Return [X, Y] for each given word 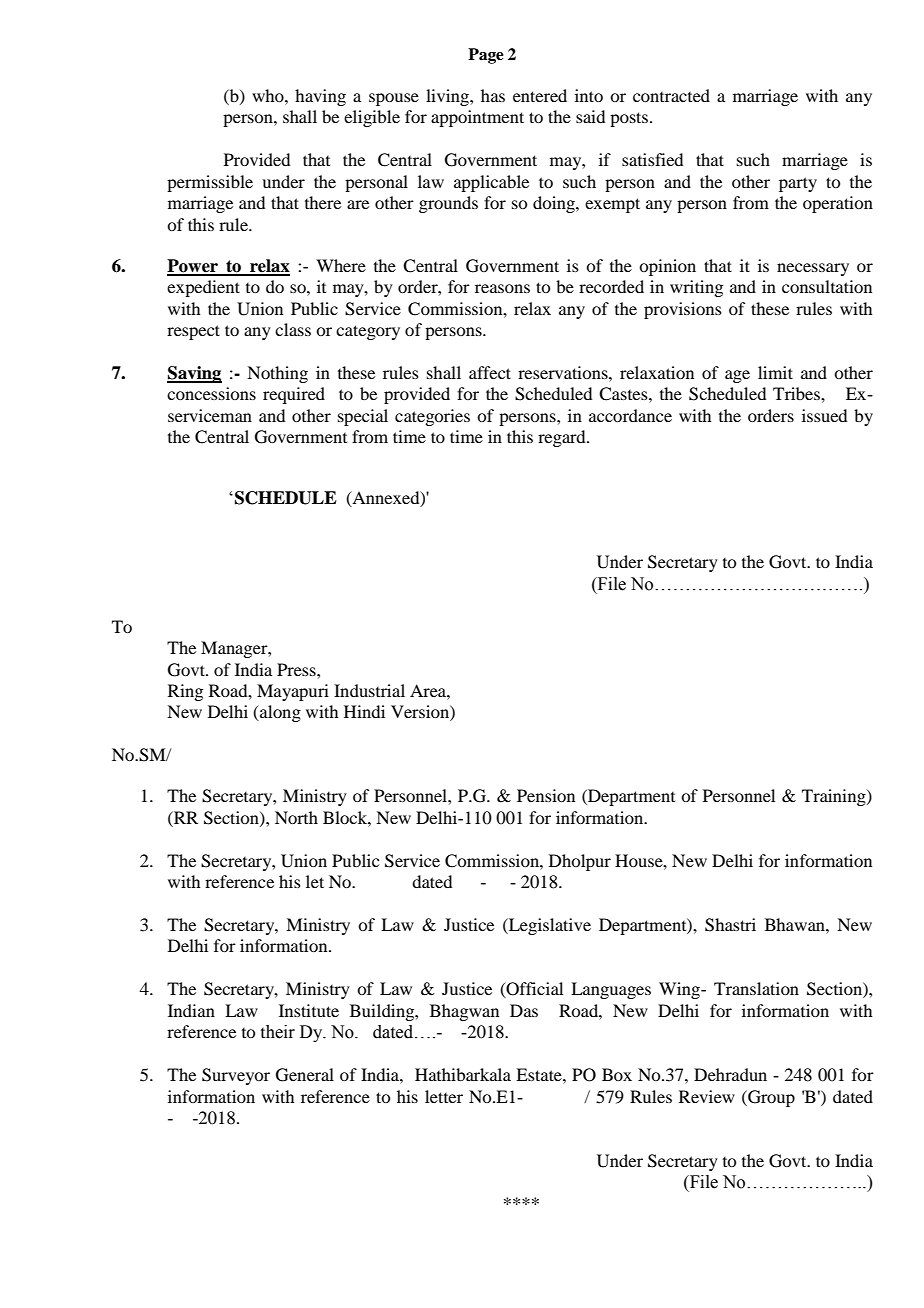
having [320, 97]
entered [540, 95]
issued [824, 415]
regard [563, 438]
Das [524, 1010]
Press [297, 669]
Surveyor [236, 1076]
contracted [671, 95]
